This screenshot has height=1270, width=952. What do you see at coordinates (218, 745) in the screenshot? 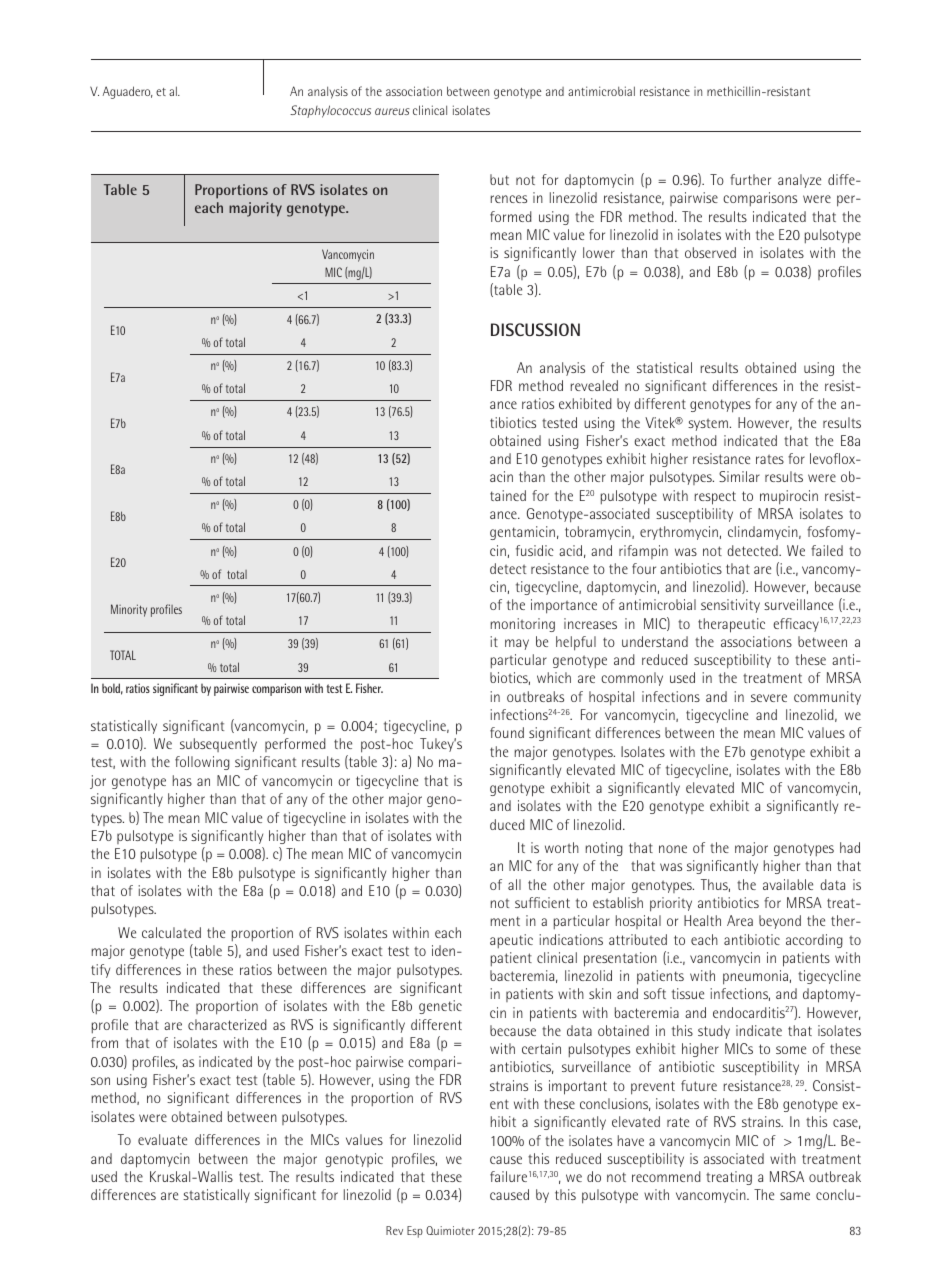
I see `subsequently` at bounding box center [218, 745].
